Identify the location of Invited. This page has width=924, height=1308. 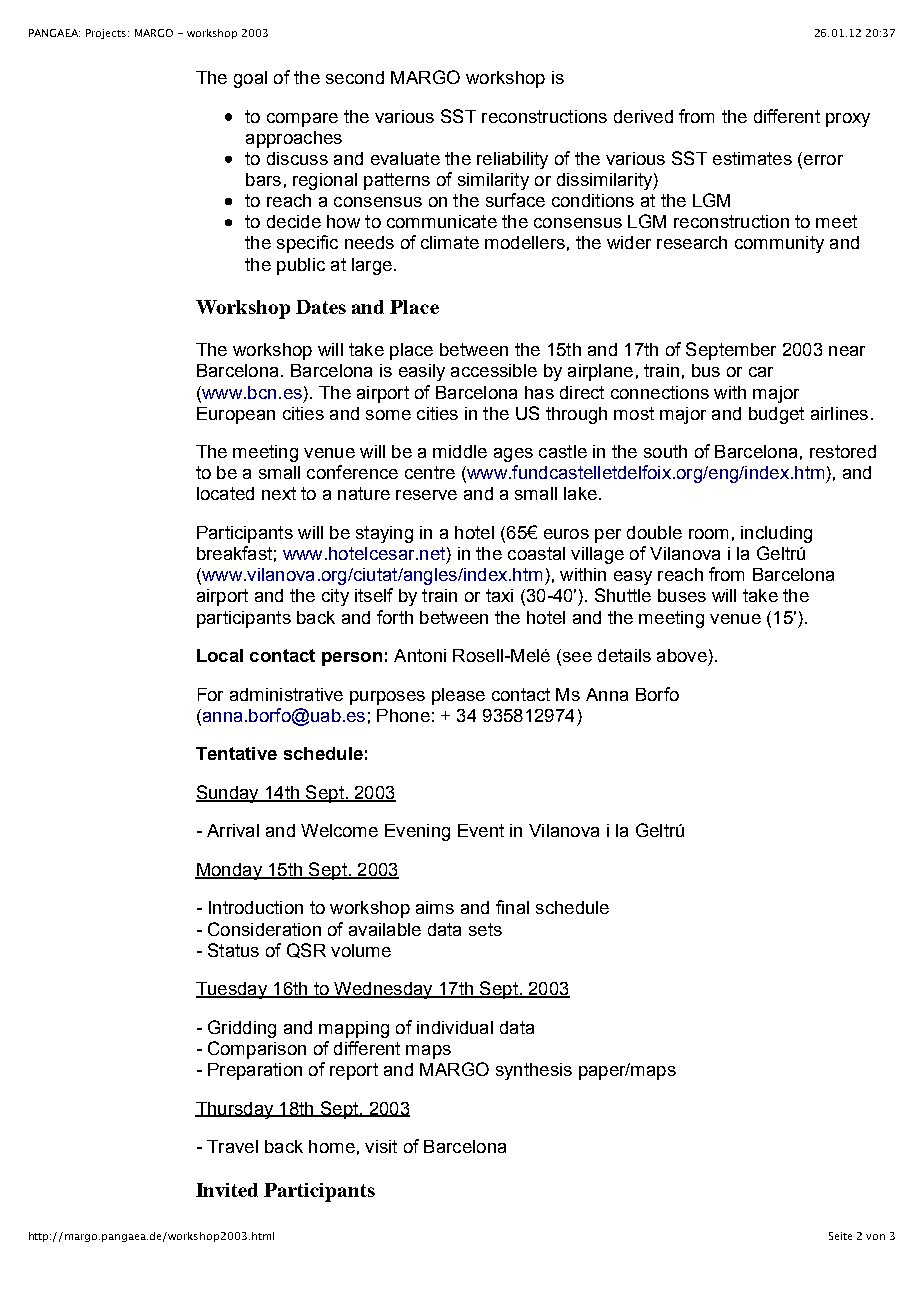
(227, 1190).
